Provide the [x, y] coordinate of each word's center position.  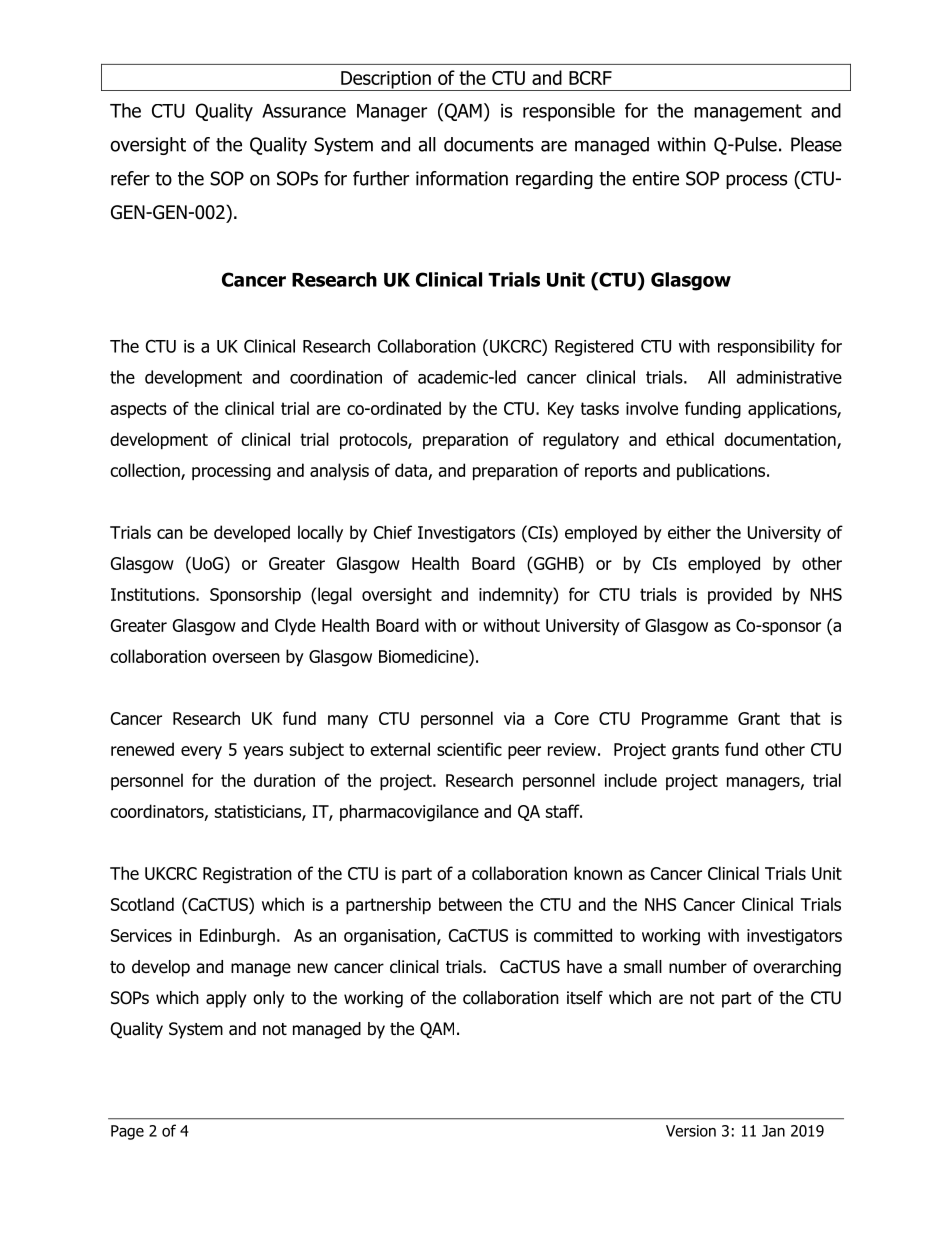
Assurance [304, 111]
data [411, 470]
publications [722, 471]
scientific [469, 749]
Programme [685, 720]
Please [816, 144]
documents [489, 144]
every [201, 753]
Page [127, 1132]
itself [585, 998]
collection [146, 471]
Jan [773, 1131]
